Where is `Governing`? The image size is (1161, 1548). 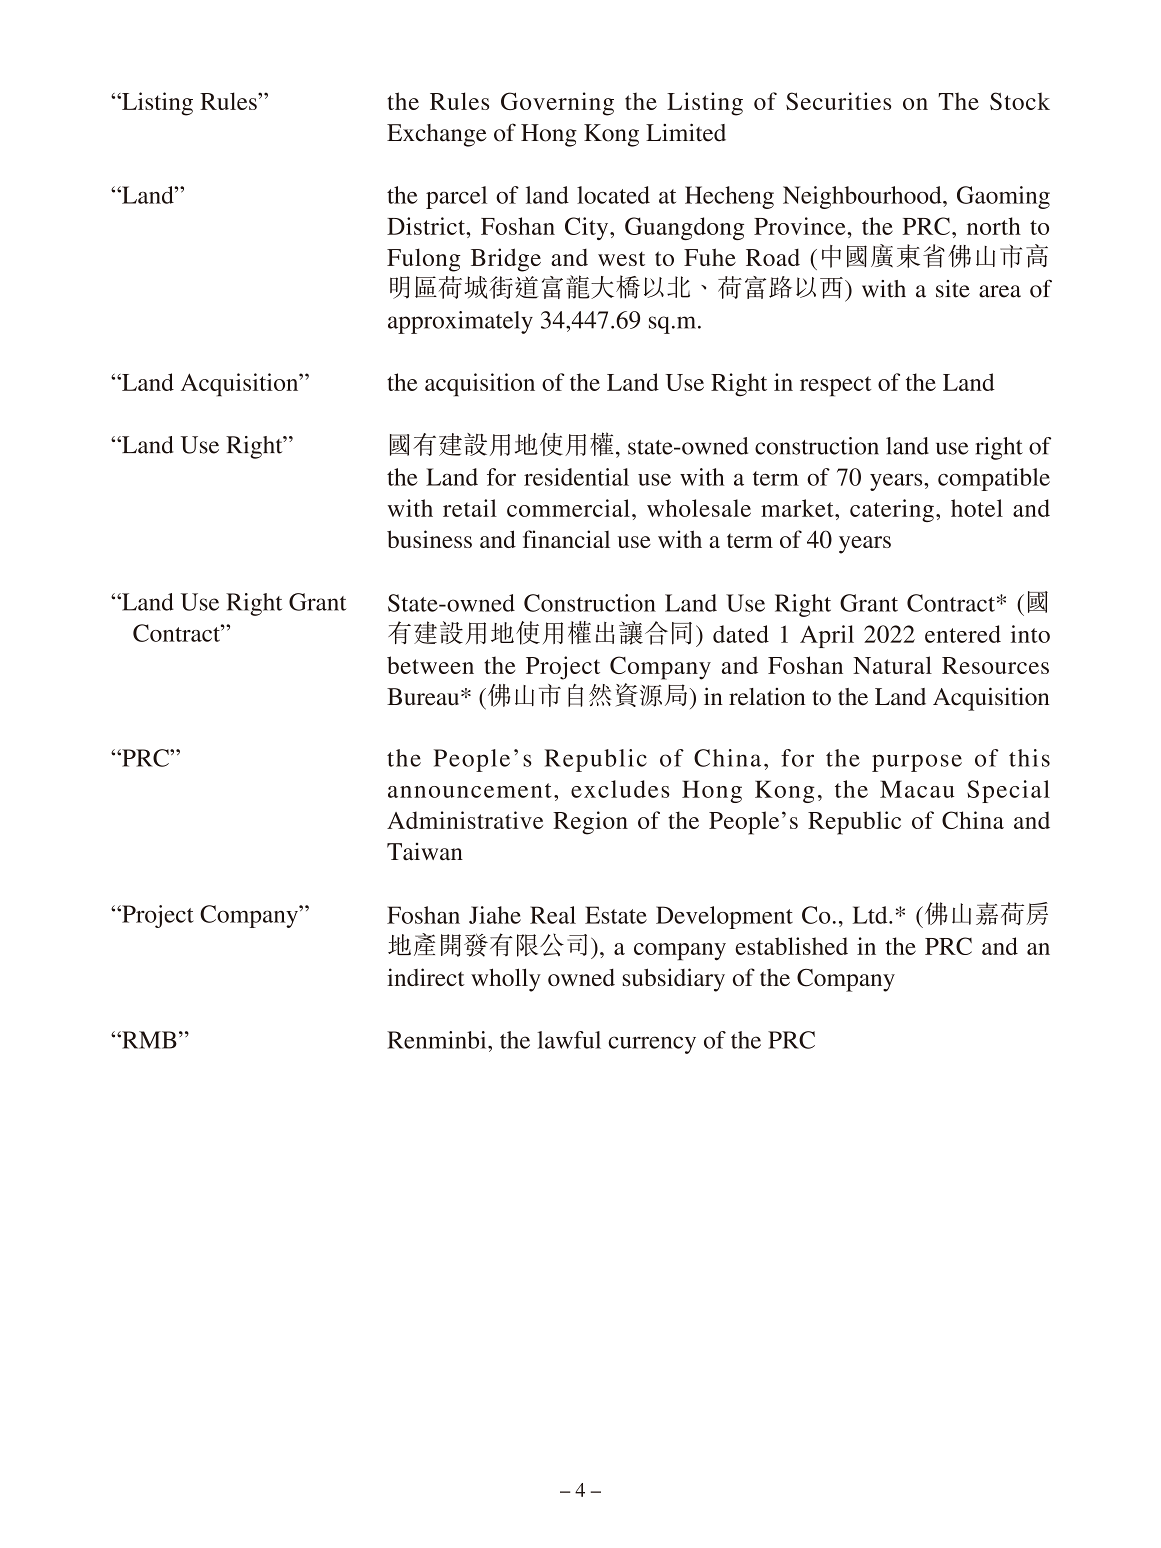
Governing is located at coordinates (557, 104).
